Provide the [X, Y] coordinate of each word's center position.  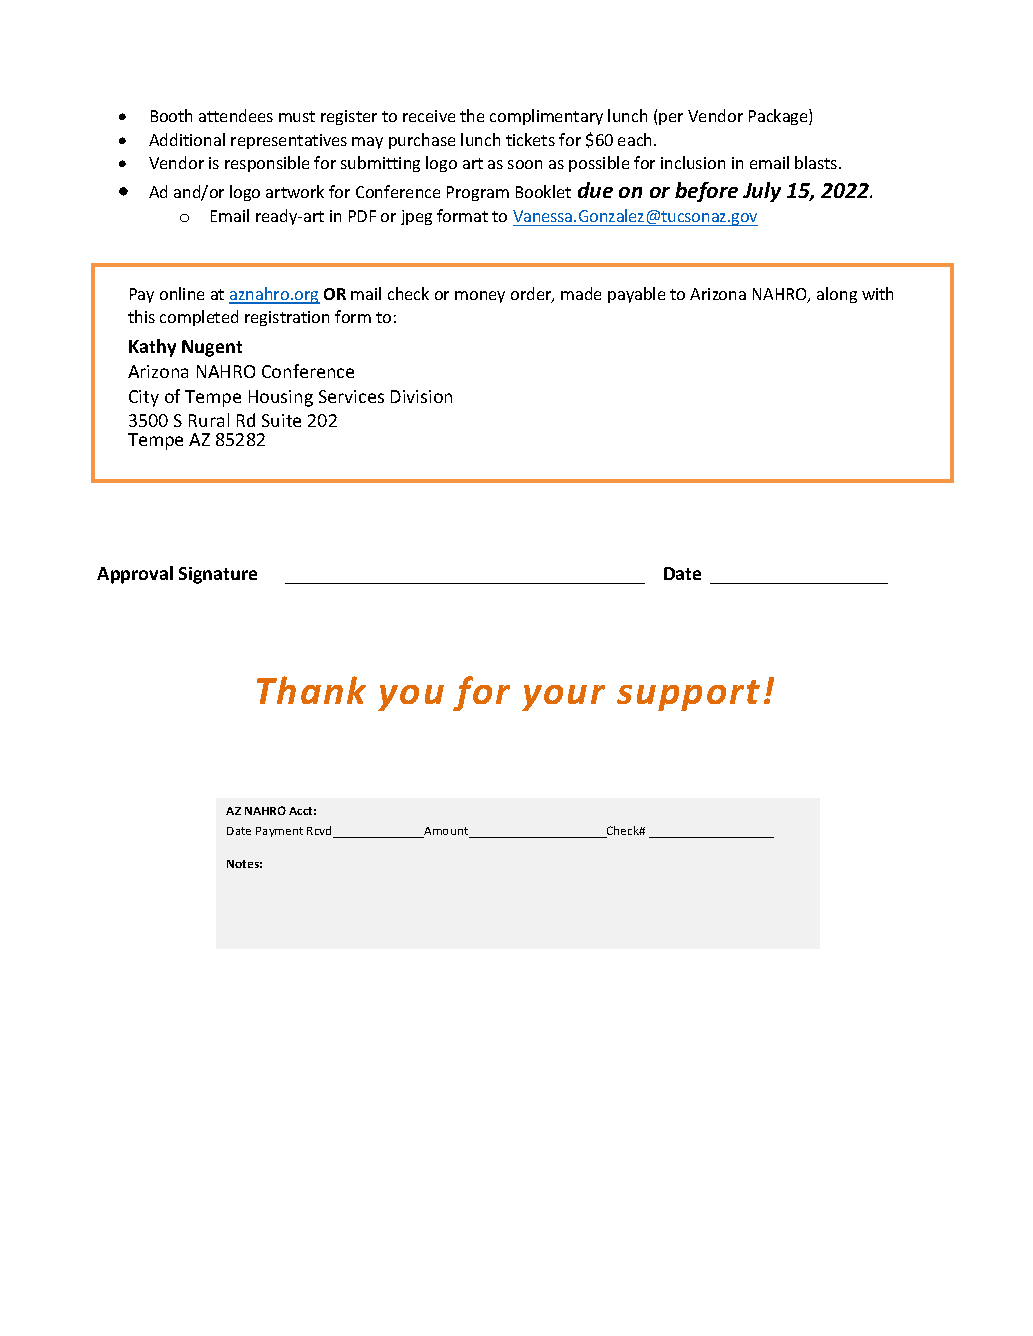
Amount [446, 832]
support [688, 695]
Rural [209, 420]
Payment [279, 832]
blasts [817, 162]
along [837, 295]
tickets [530, 139]
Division [421, 396]
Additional [187, 139]
